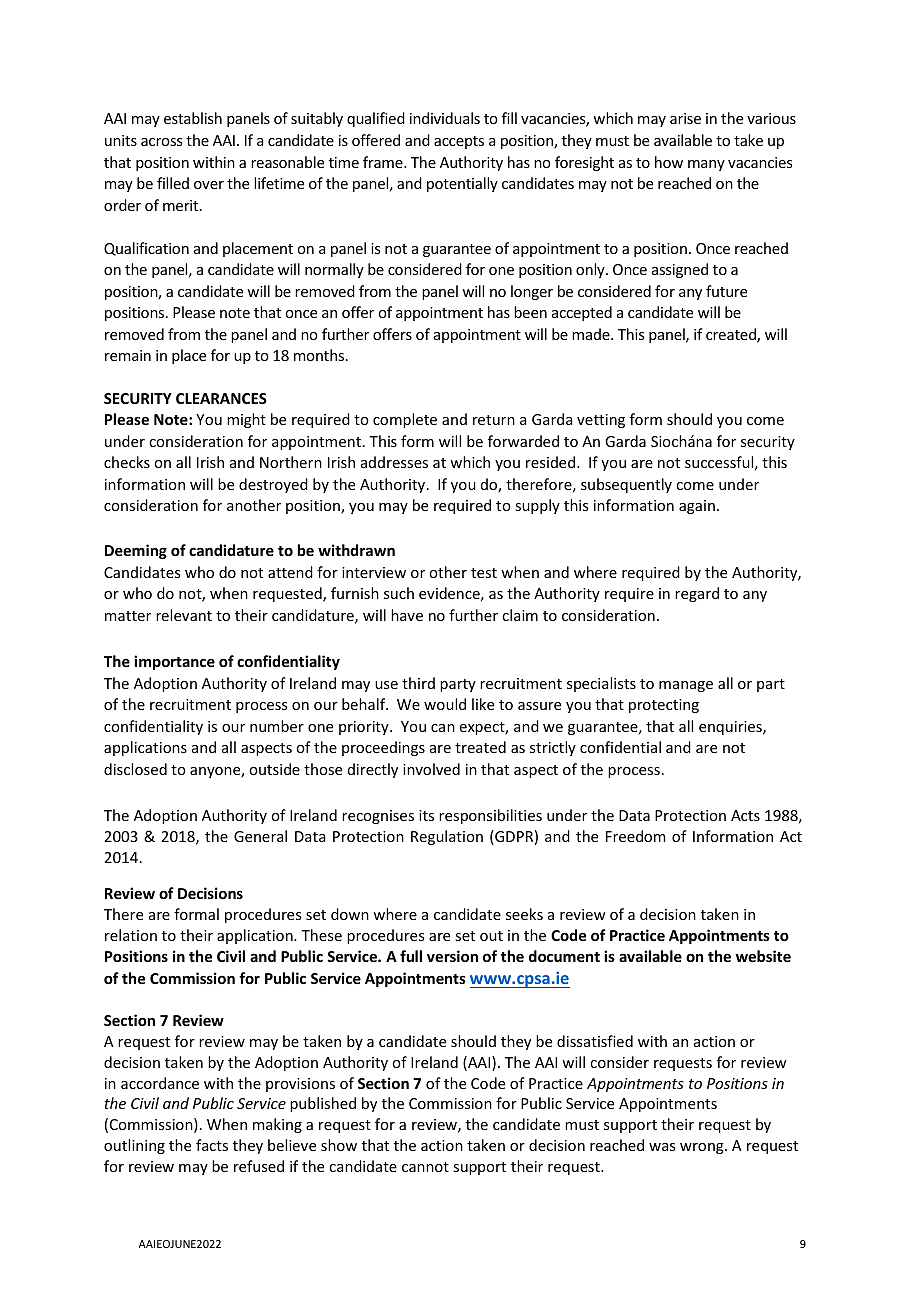 This page has height=1307, width=924. Describe the element at coordinates (221, 398) in the page. I see `CLEARANCES` at that location.
